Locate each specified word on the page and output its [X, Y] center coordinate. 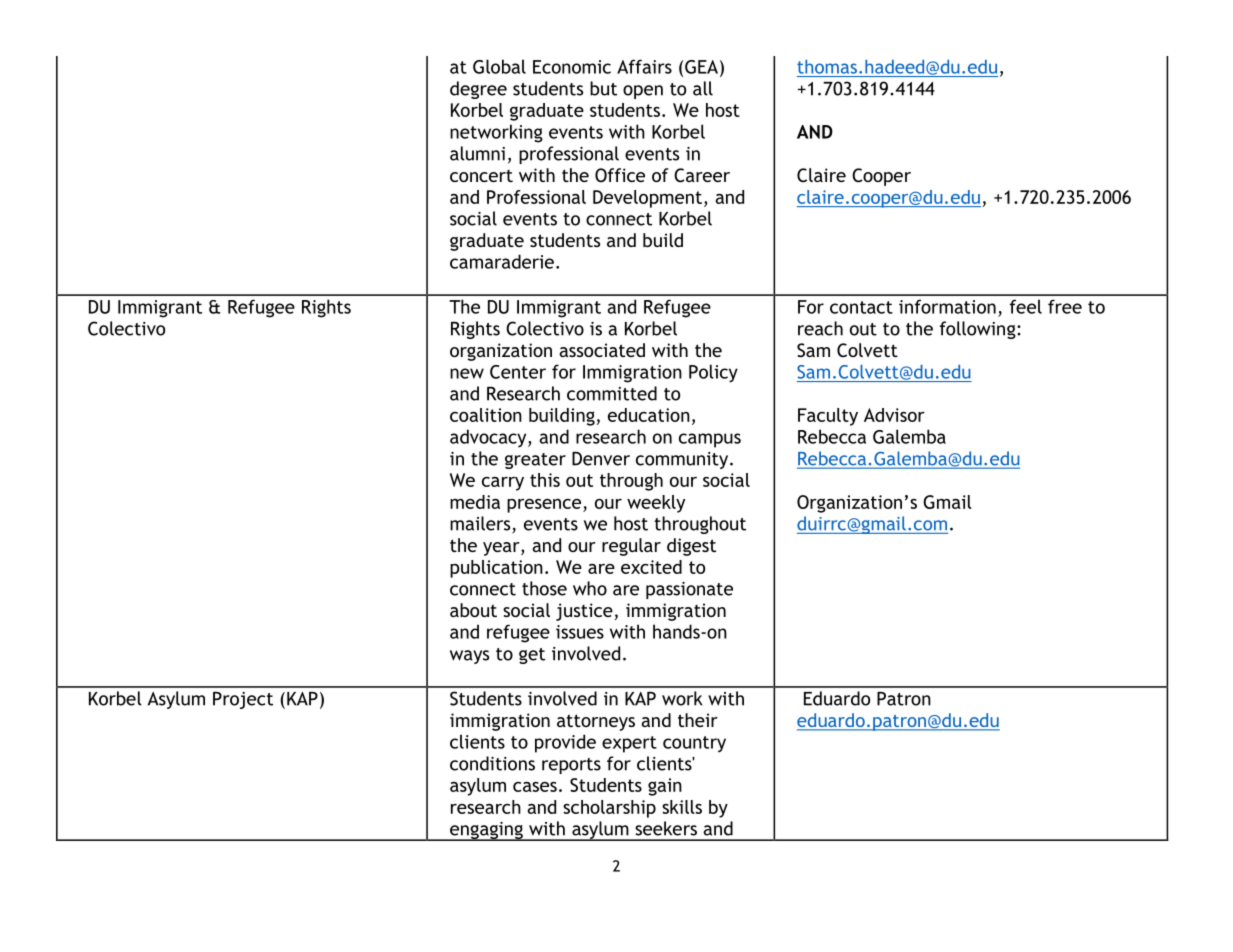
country [694, 744]
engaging [486, 831]
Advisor [894, 415]
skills [682, 807]
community [683, 460]
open [643, 92]
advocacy [489, 438]
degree [478, 90]
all [703, 88]
